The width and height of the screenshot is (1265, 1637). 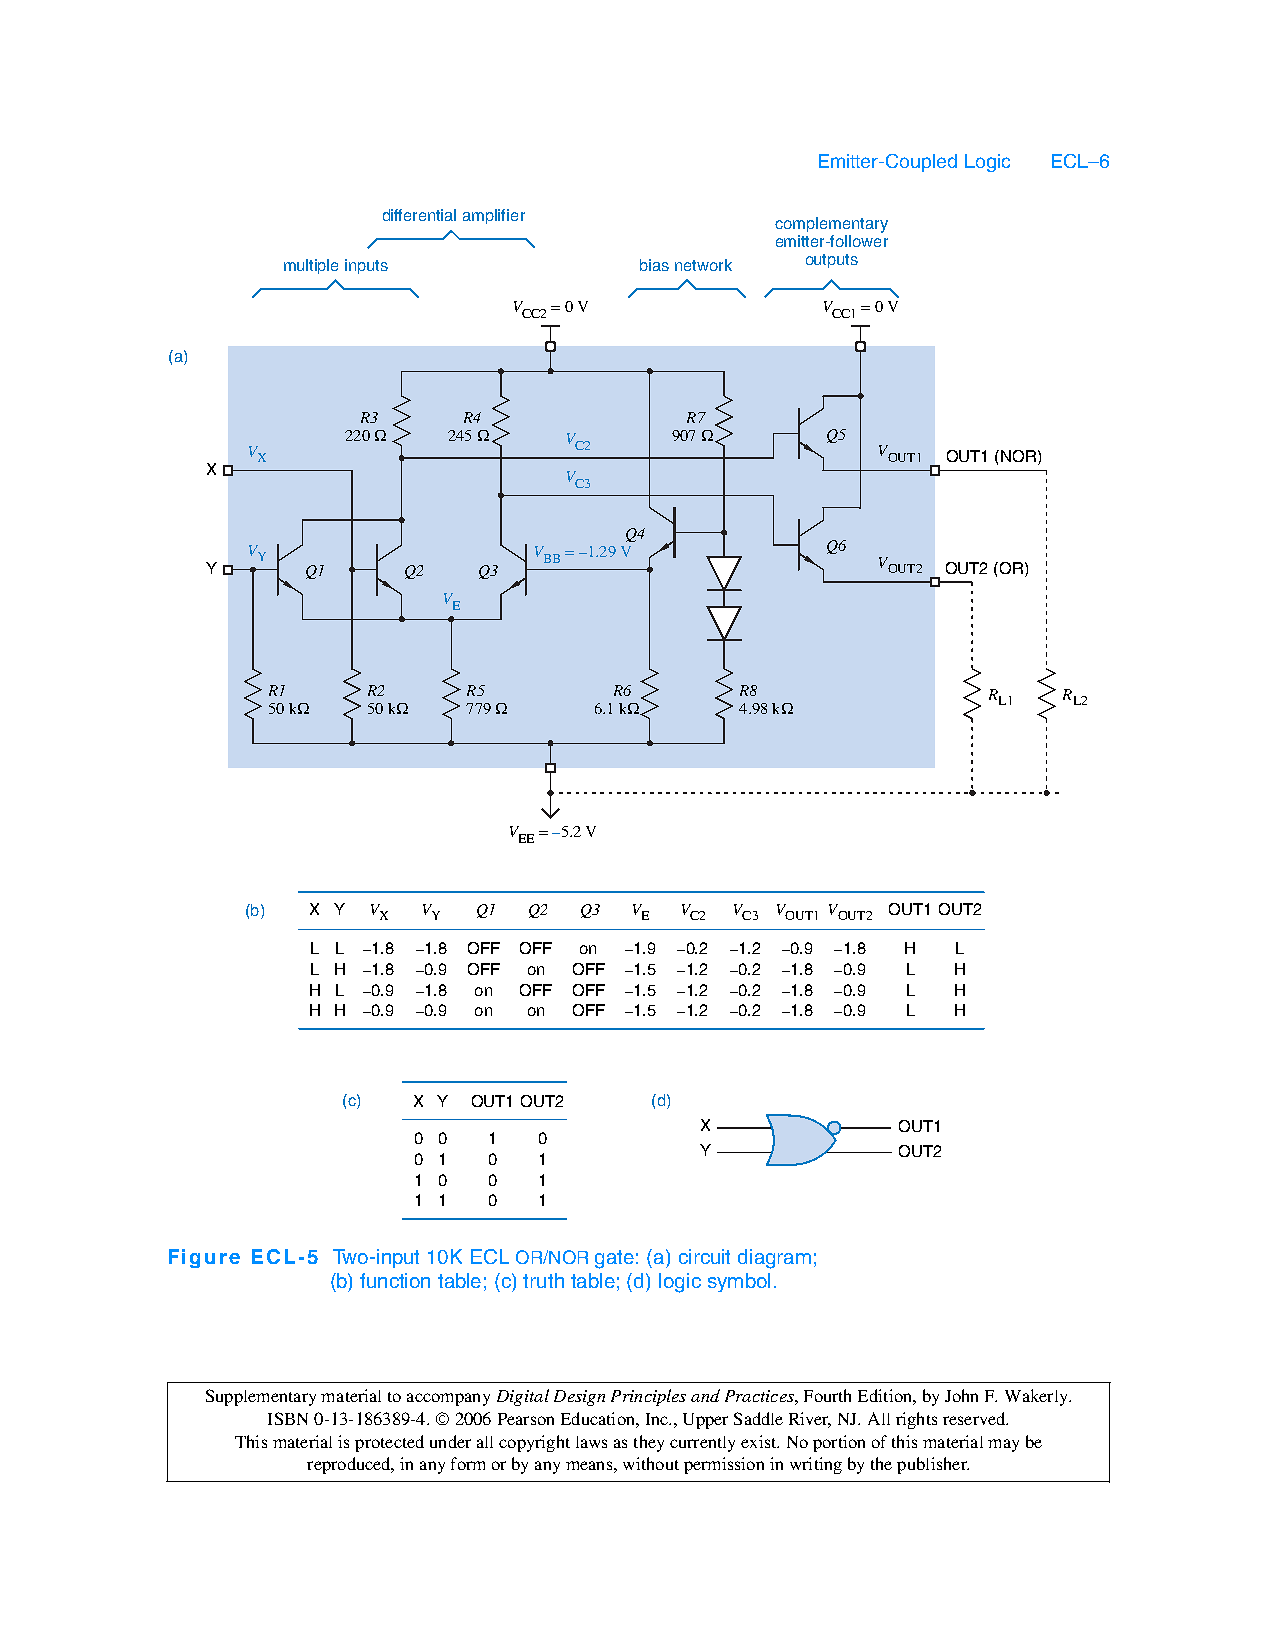 What do you see at coordinates (832, 261) in the screenshot?
I see `outputs` at bounding box center [832, 261].
